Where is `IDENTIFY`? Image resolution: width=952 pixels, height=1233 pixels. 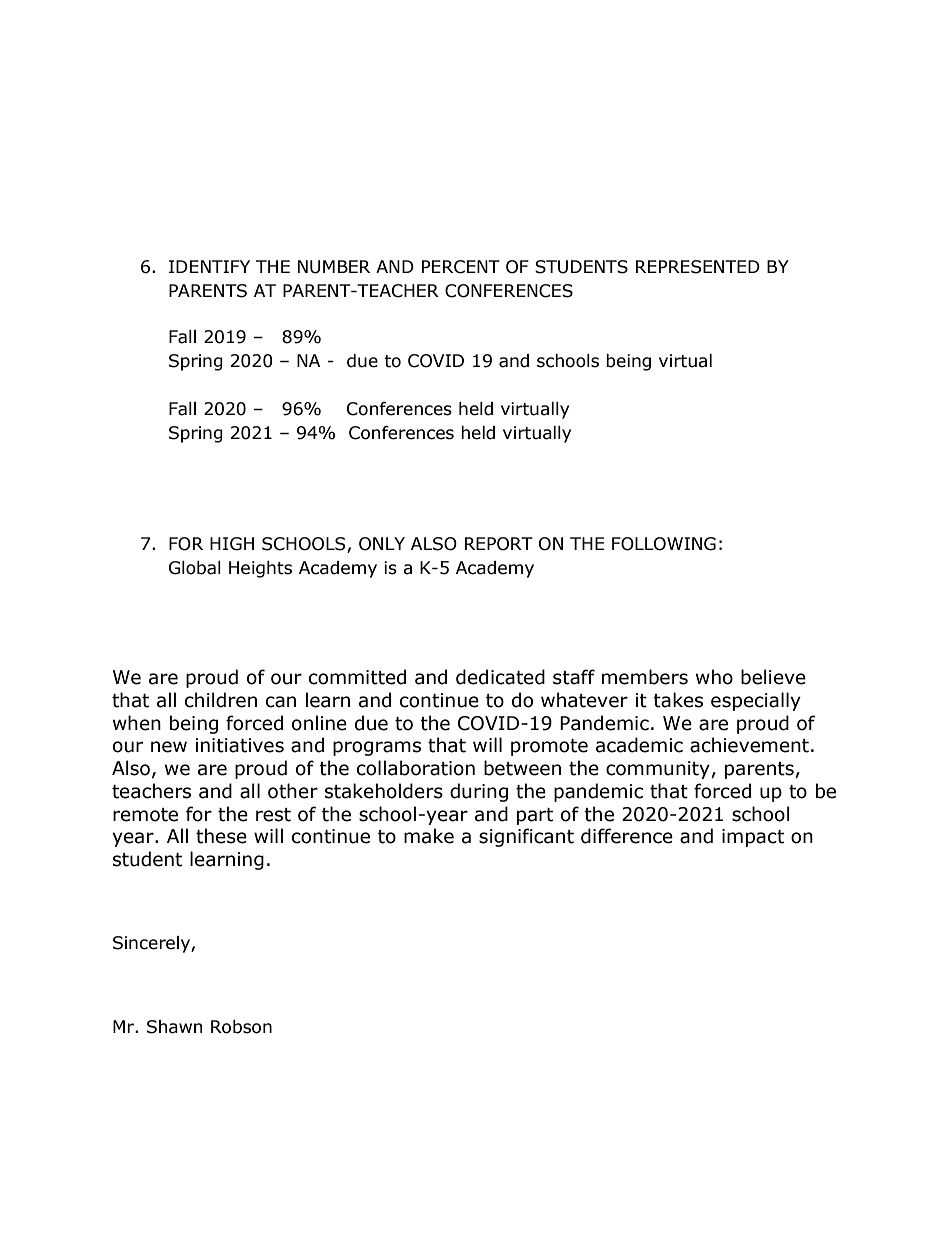
IDENTIFY is located at coordinates (209, 266).
